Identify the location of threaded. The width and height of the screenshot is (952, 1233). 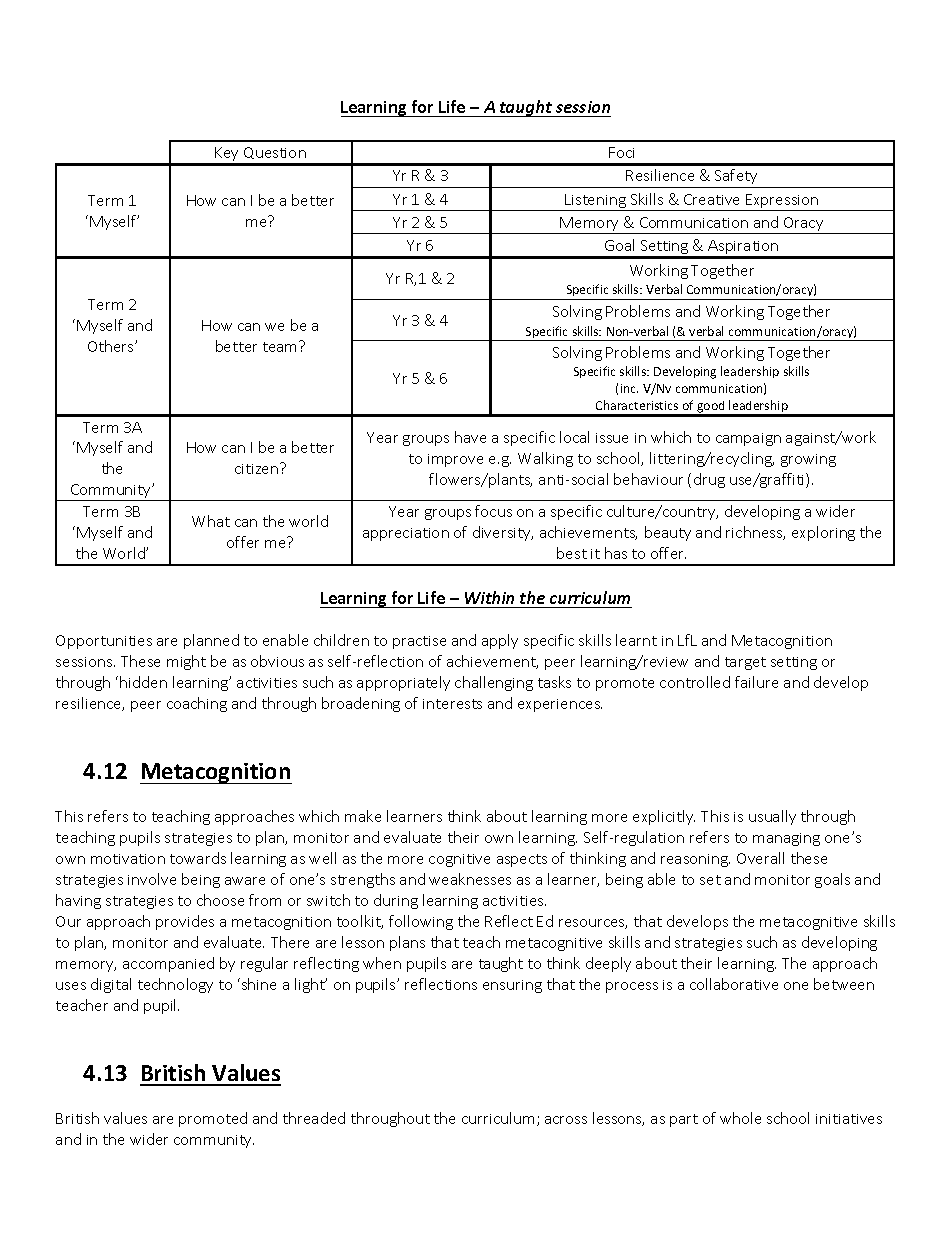
(314, 1118).
